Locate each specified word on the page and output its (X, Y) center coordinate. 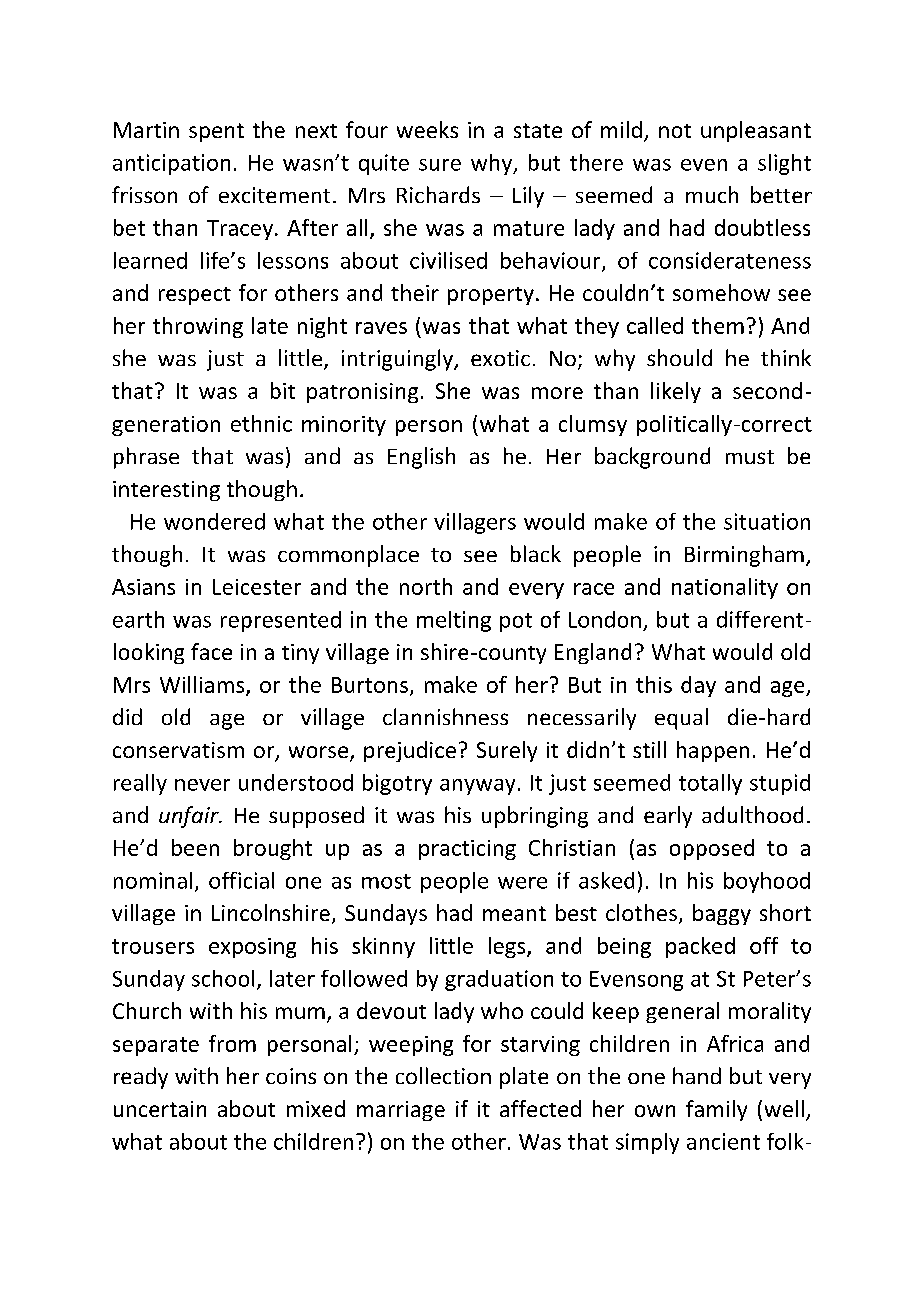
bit (283, 390)
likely (676, 392)
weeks (427, 129)
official (241, 880)
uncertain (160, 1109)
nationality (725, 588)
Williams (203, 685)
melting (454, 621)
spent (216, 132)
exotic (500, 358)
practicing (467, 850)
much (712, 194)
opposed (712, 849)
